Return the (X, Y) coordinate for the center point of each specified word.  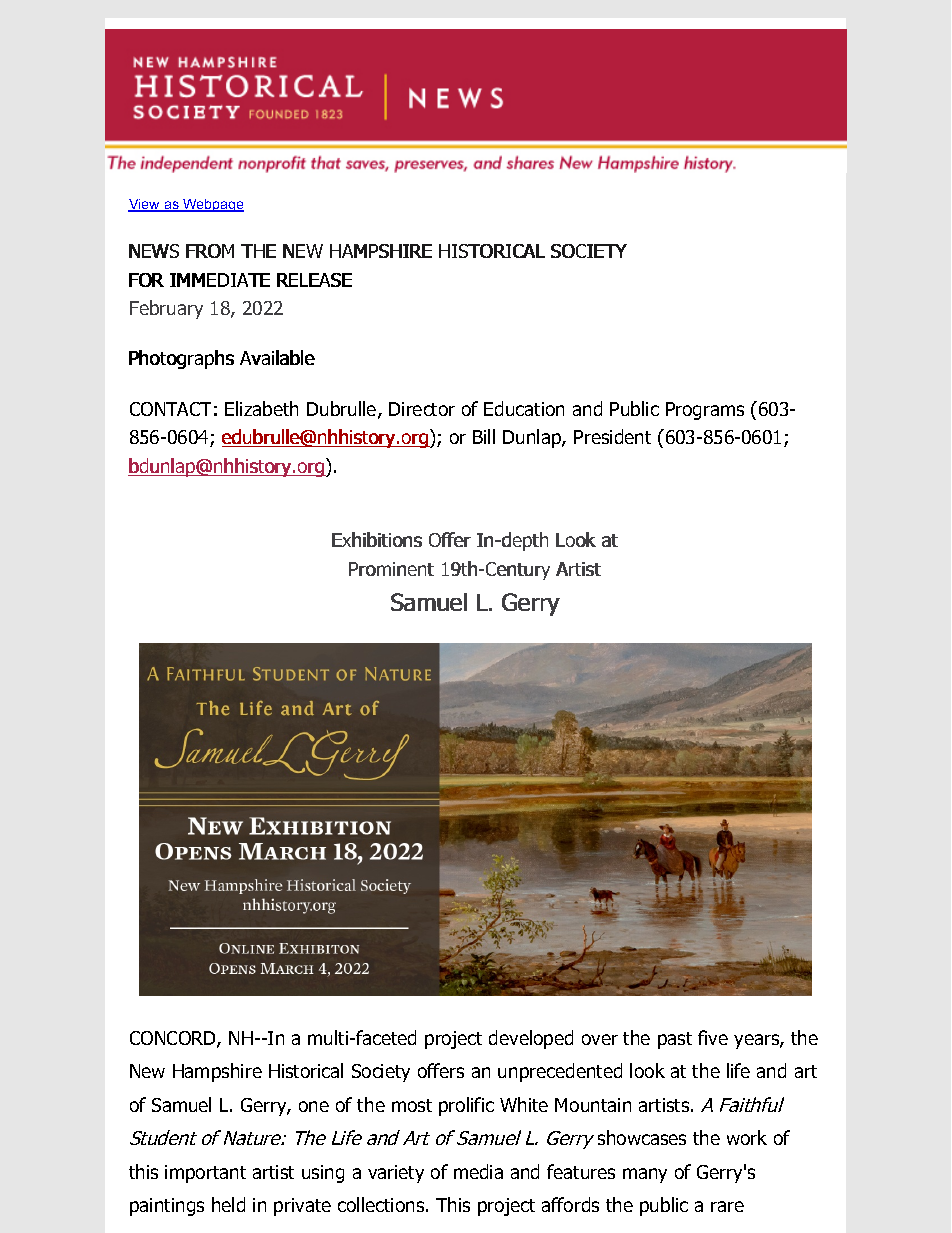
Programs (705, 411)
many (645, 1175)
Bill (484, 436)
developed (531, 1039)
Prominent (391, 569)
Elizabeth (261, 408)
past (675, 1040)
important (205, 1174)
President (612, 436)
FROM (210, 251)
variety (396, 1174)
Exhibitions (377, 539)
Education (524, 408)
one (314, 1106)
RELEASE (314, 280)
